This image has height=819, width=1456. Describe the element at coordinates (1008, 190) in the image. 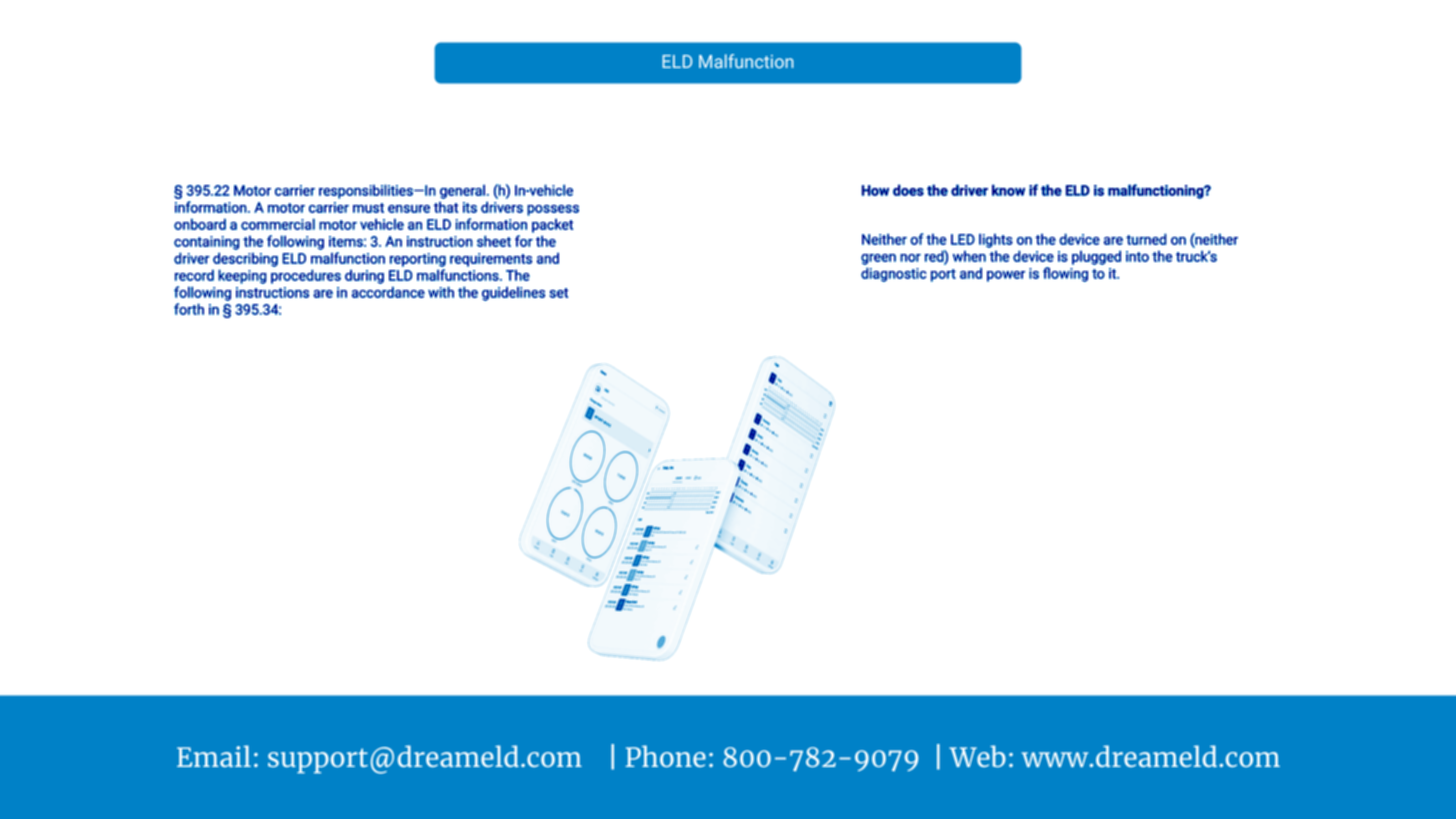

I see `know` at that location.
